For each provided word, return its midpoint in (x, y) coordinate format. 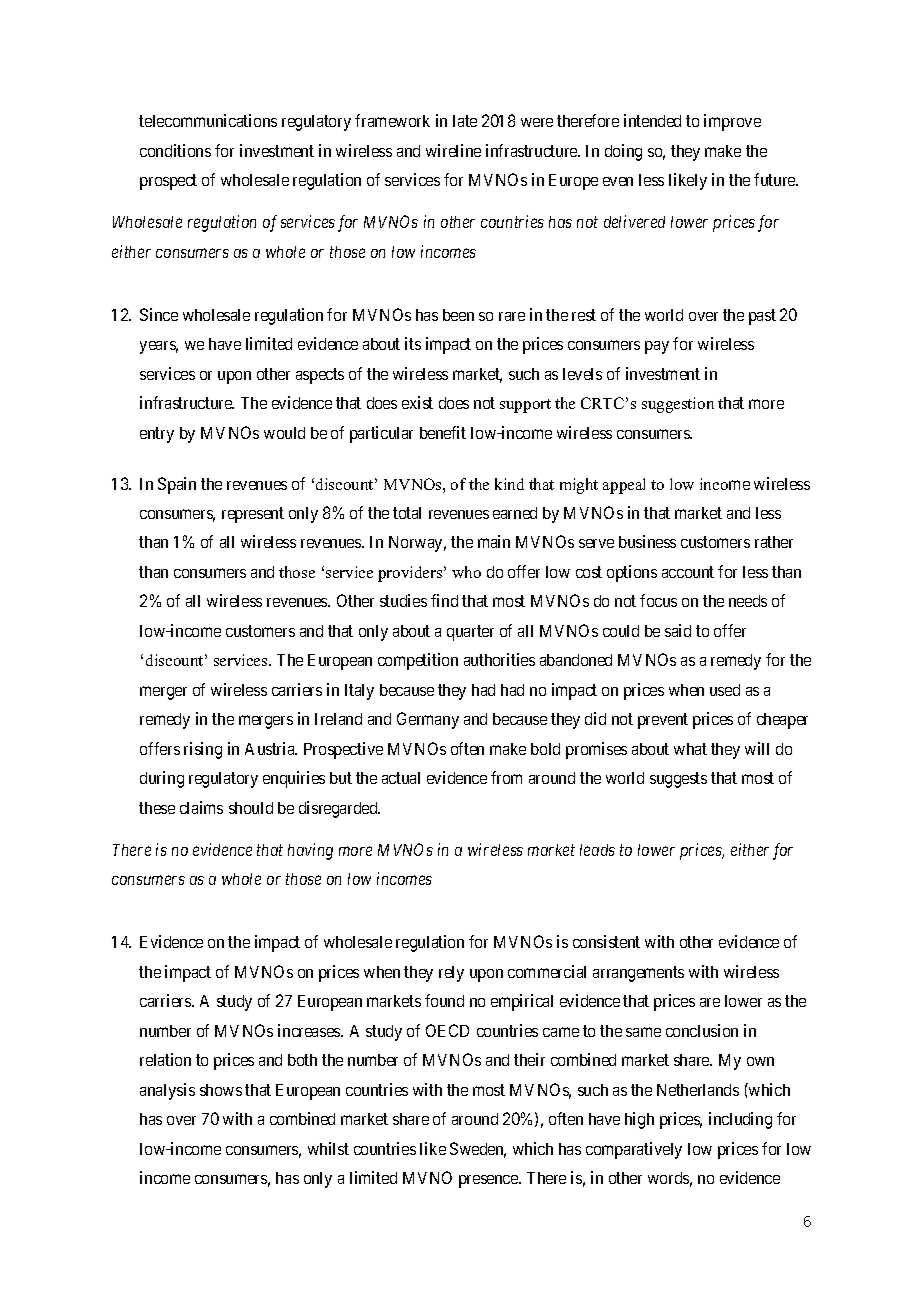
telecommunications (208, 120)
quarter (470, 633)
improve (732, 122)
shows (221, 1090)
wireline (453, 150)
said (678, 630)
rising (203, 750)
